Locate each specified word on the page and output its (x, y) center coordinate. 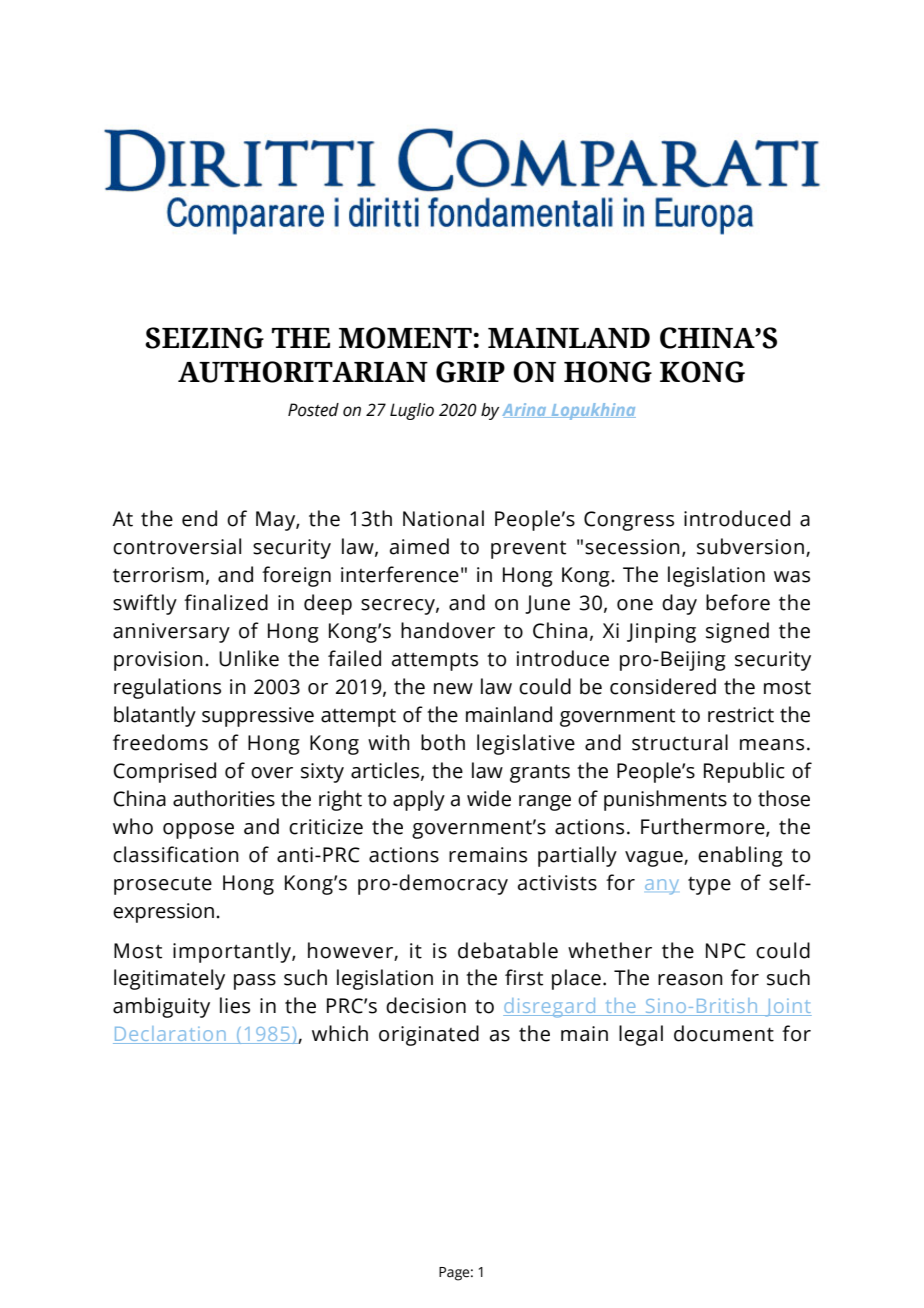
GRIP (470, 372)
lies (235, 1005)
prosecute (163, 885)
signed (737, 632)
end (199, 518)
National (443, 518)
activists (557, 883)
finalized (226, 602)
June (547, 604)
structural (680, 742)
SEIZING (204, 338)
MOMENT (405, 338)
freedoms (160, 742)
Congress (629, 521)
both (443, 742)
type (709, 886)
